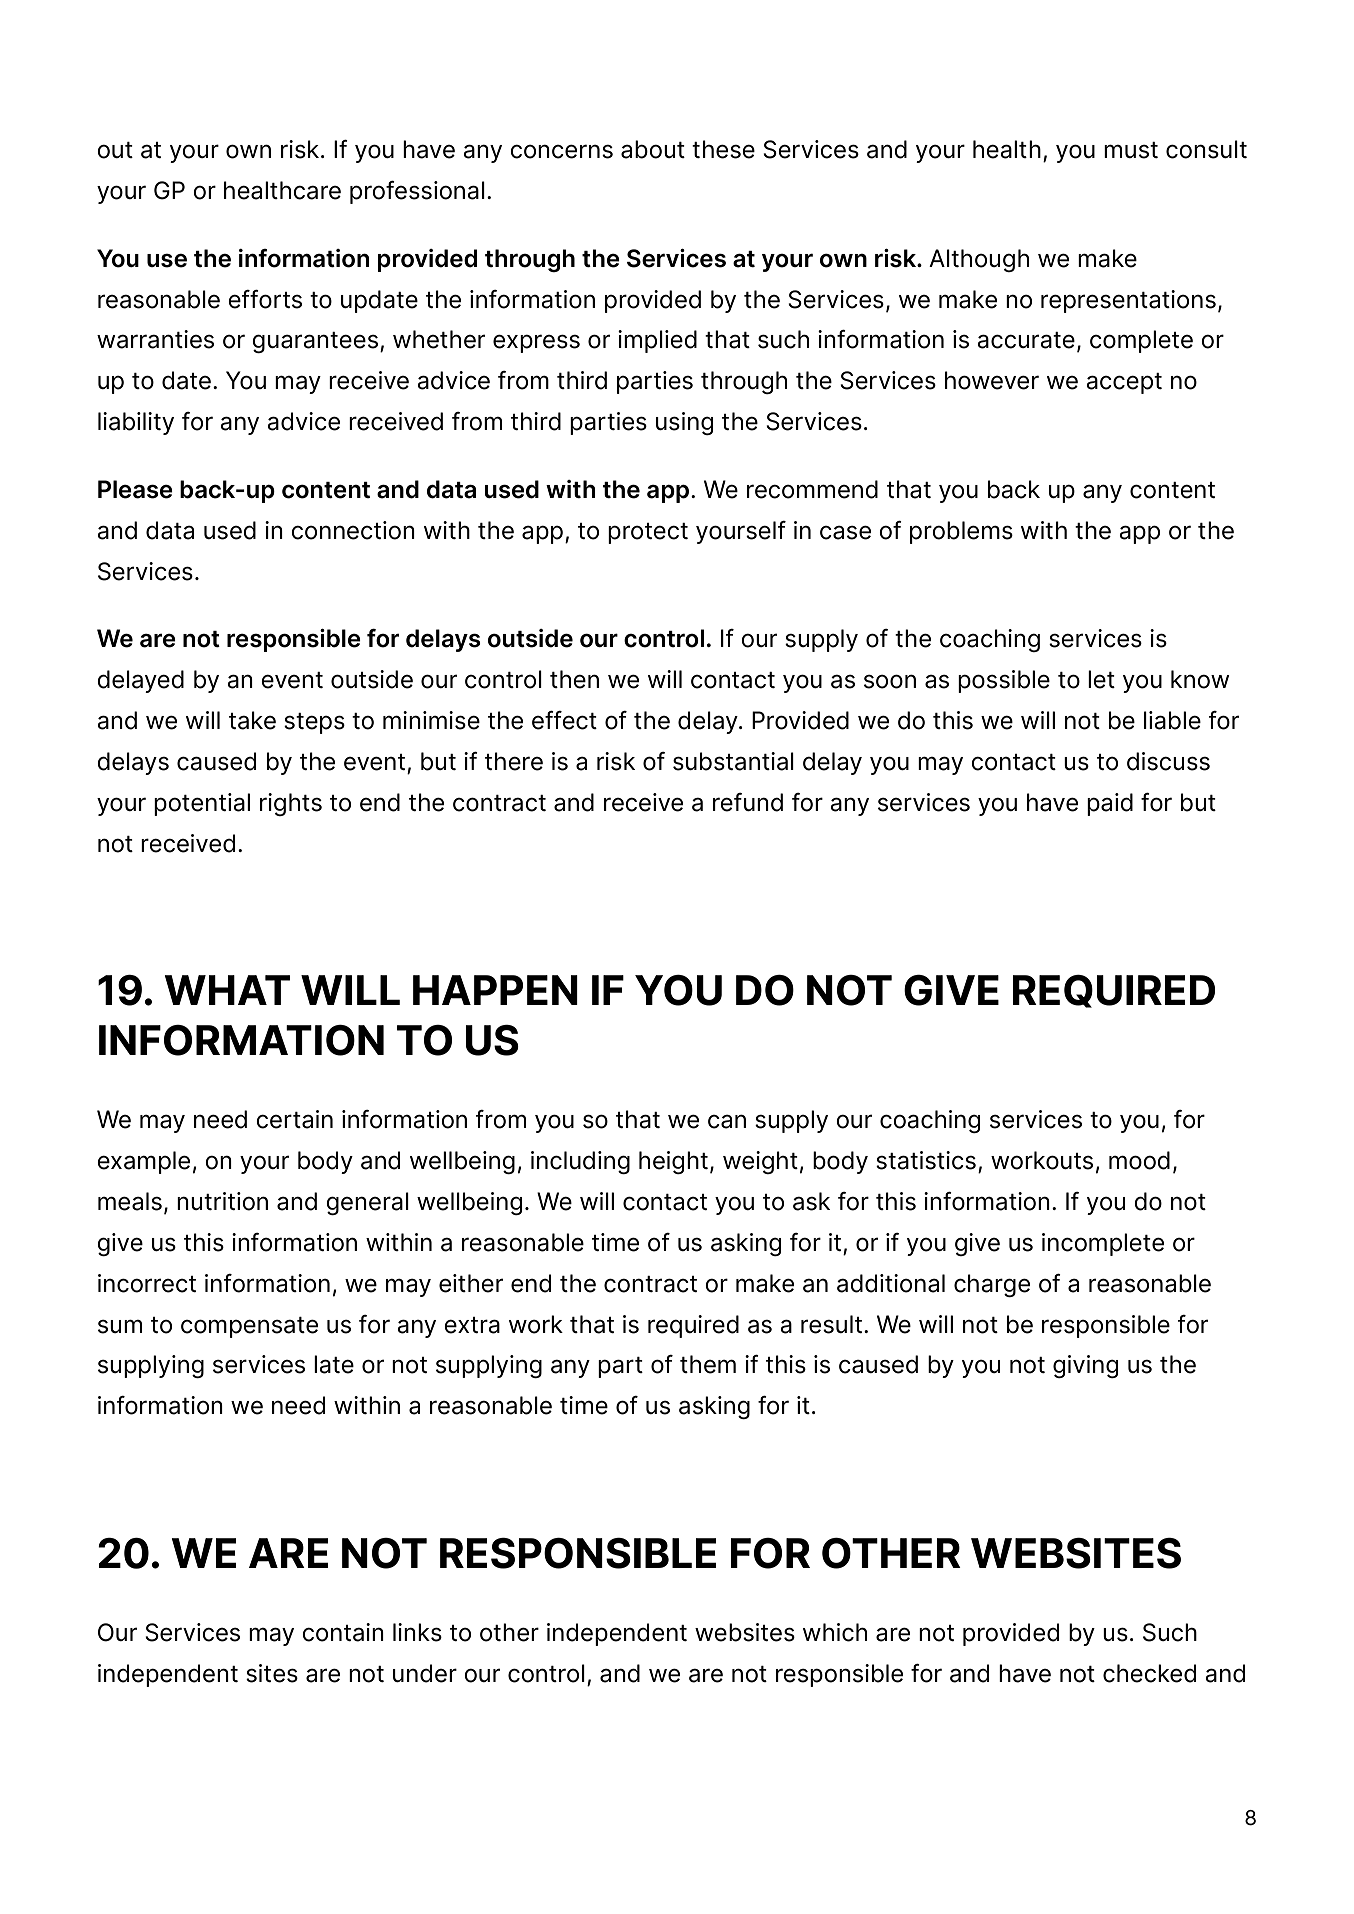  Describe the element at coordinates (1131, 150) in the image. I see `must` at that location.
